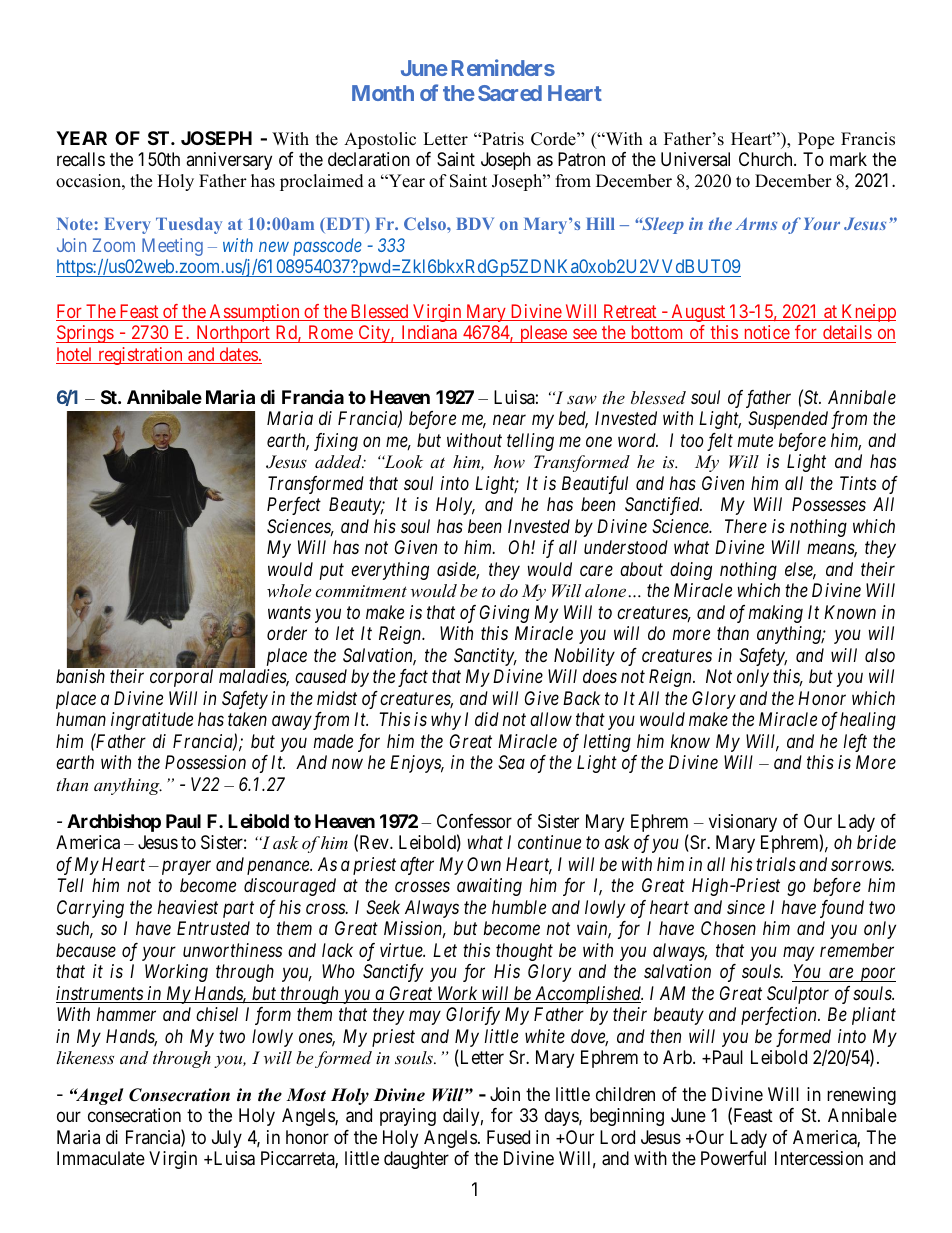 The image size is (952, 1233). Describe the element at coordinates (510, 93) in the image. I see `Sacred` at that location.
